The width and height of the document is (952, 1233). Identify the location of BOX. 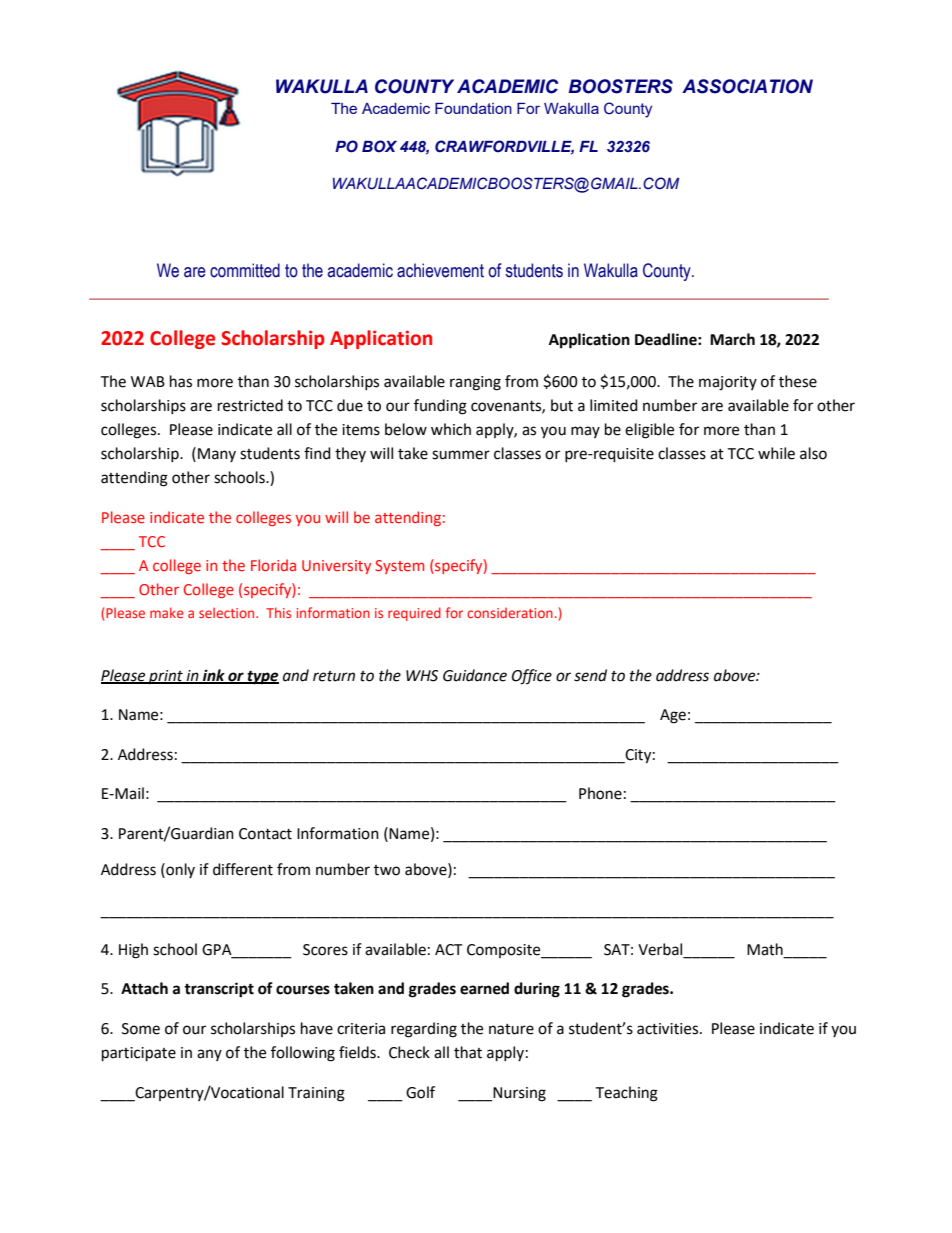
(379, 146).
